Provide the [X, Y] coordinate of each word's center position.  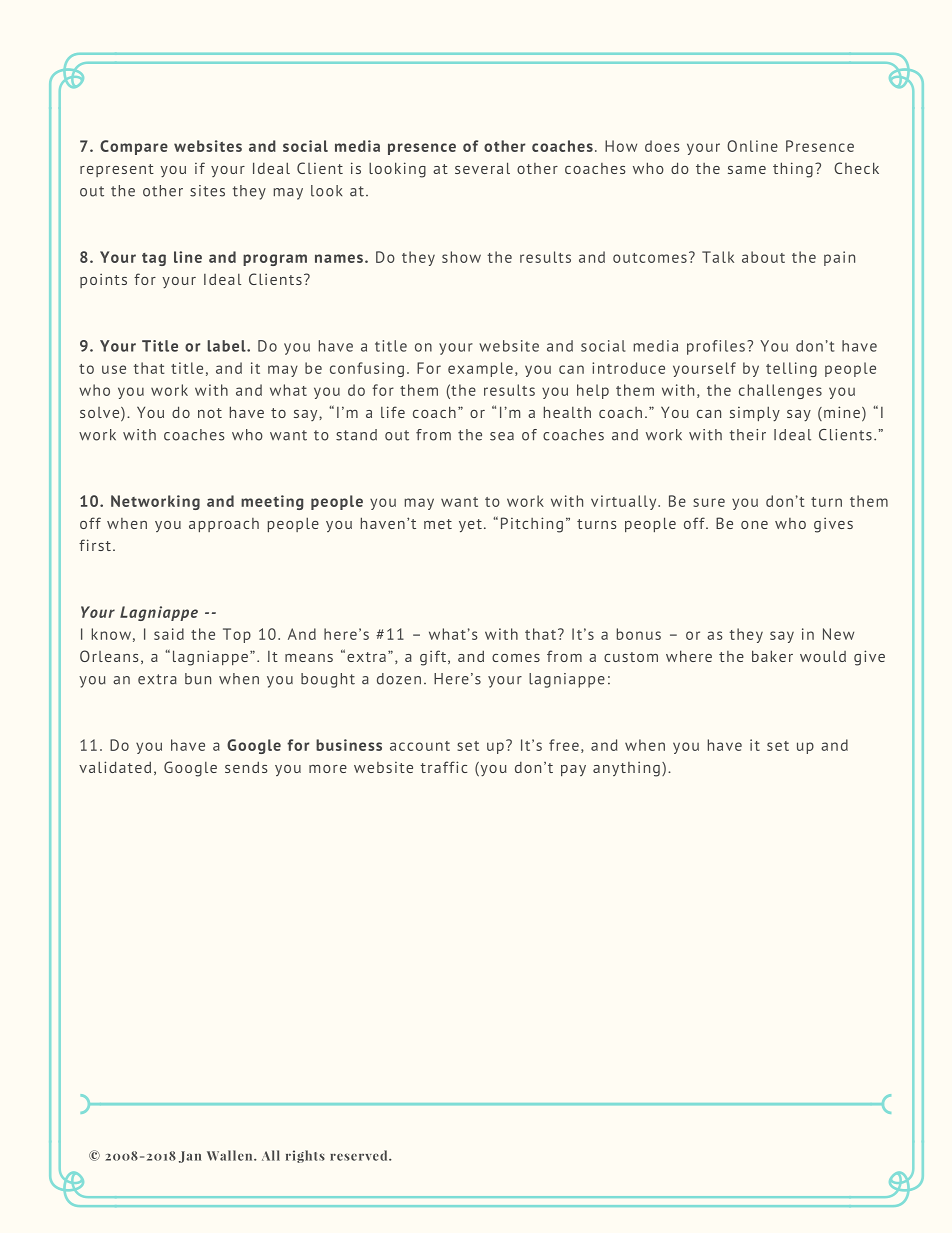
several [482, 168]
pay [573, 770]
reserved [360, 1155]
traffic [443, 767]
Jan [190, 1157]
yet [470, 525]
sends [246, 767]
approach [224, 525]
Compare [134, 147]
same [747, 170]
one [754, 525]
